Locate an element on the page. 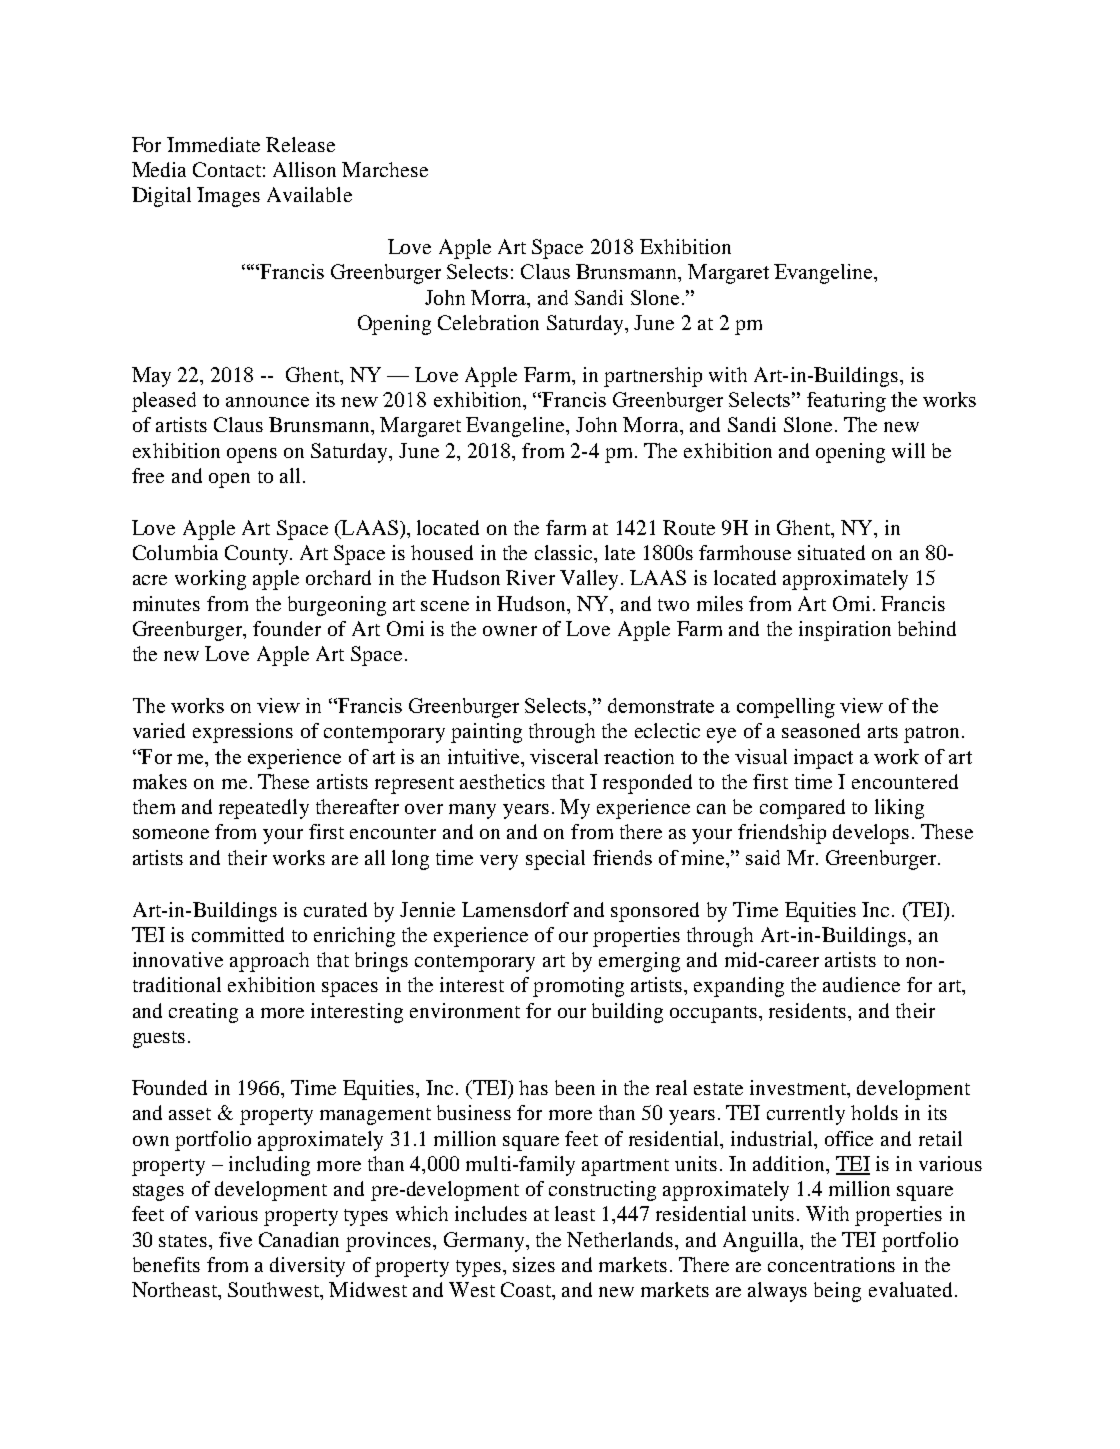  Celebration is located at coordinates (488, 322).
